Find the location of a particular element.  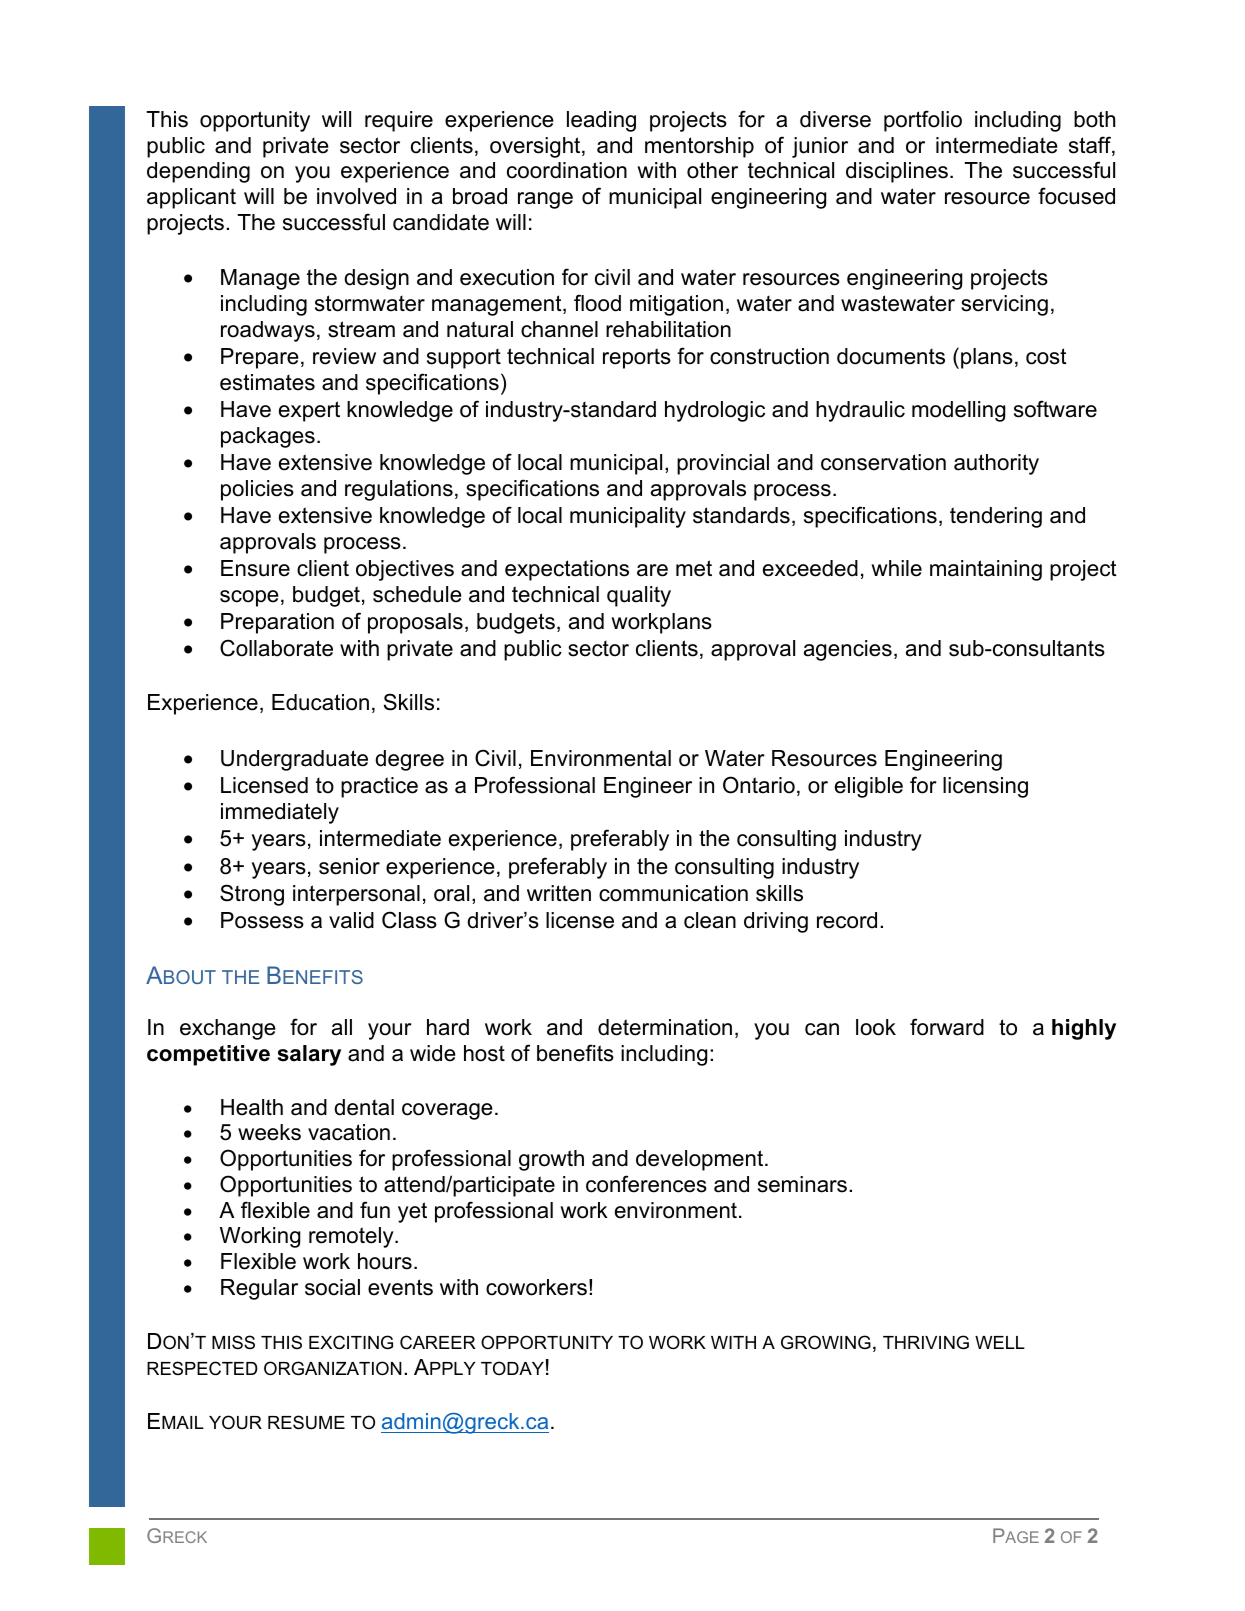

WELL is located at coordinates (1000, 1342).
